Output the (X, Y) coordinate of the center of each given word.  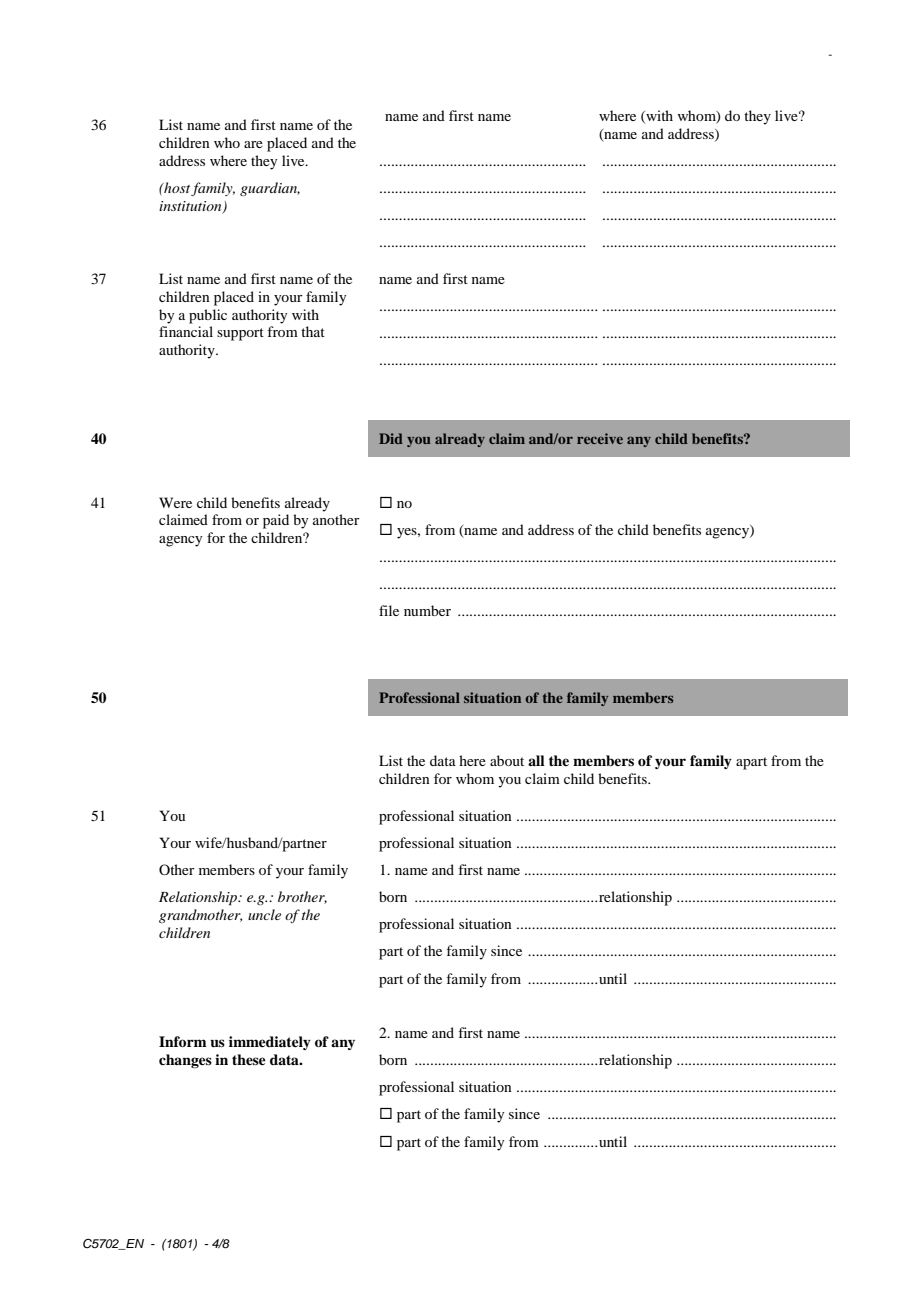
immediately (270, 1043)
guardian (270, 189)
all (536, 760)
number (427, 610)
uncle (264, 914)
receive (600, 438)
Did (391, 438)
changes (185, 1061)
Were (175, 502)
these (249, 1059)
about (507, 760)
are (253, 144)
